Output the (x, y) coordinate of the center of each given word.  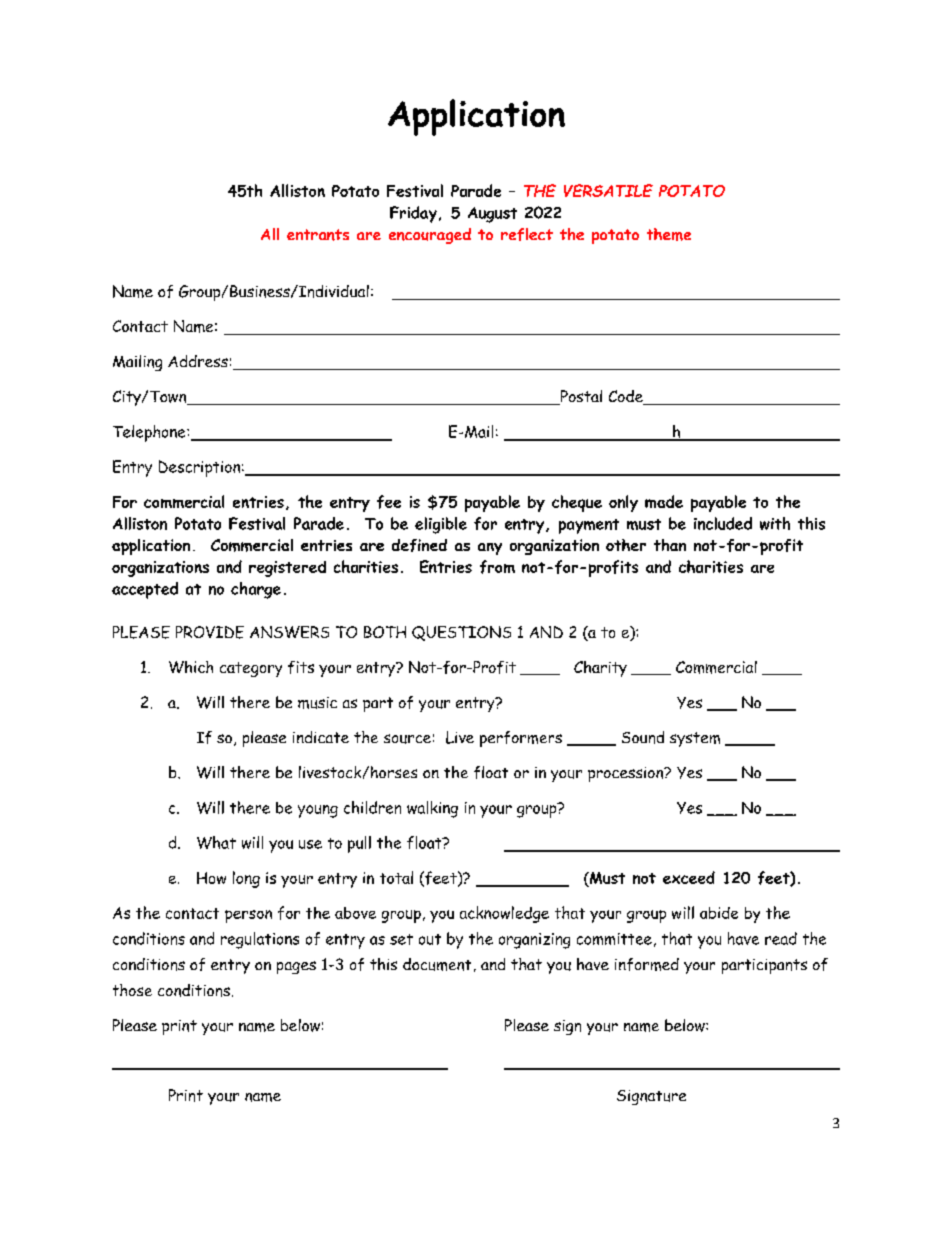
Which (191, 667)
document (437, 964)
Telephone (150, 433)
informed (647, 964)
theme (669, 234)
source (407, 739)
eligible (441, 525)
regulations (260, 940)
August (492, 215)
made (664, 501)
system (695, 739)
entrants (318, 235)
